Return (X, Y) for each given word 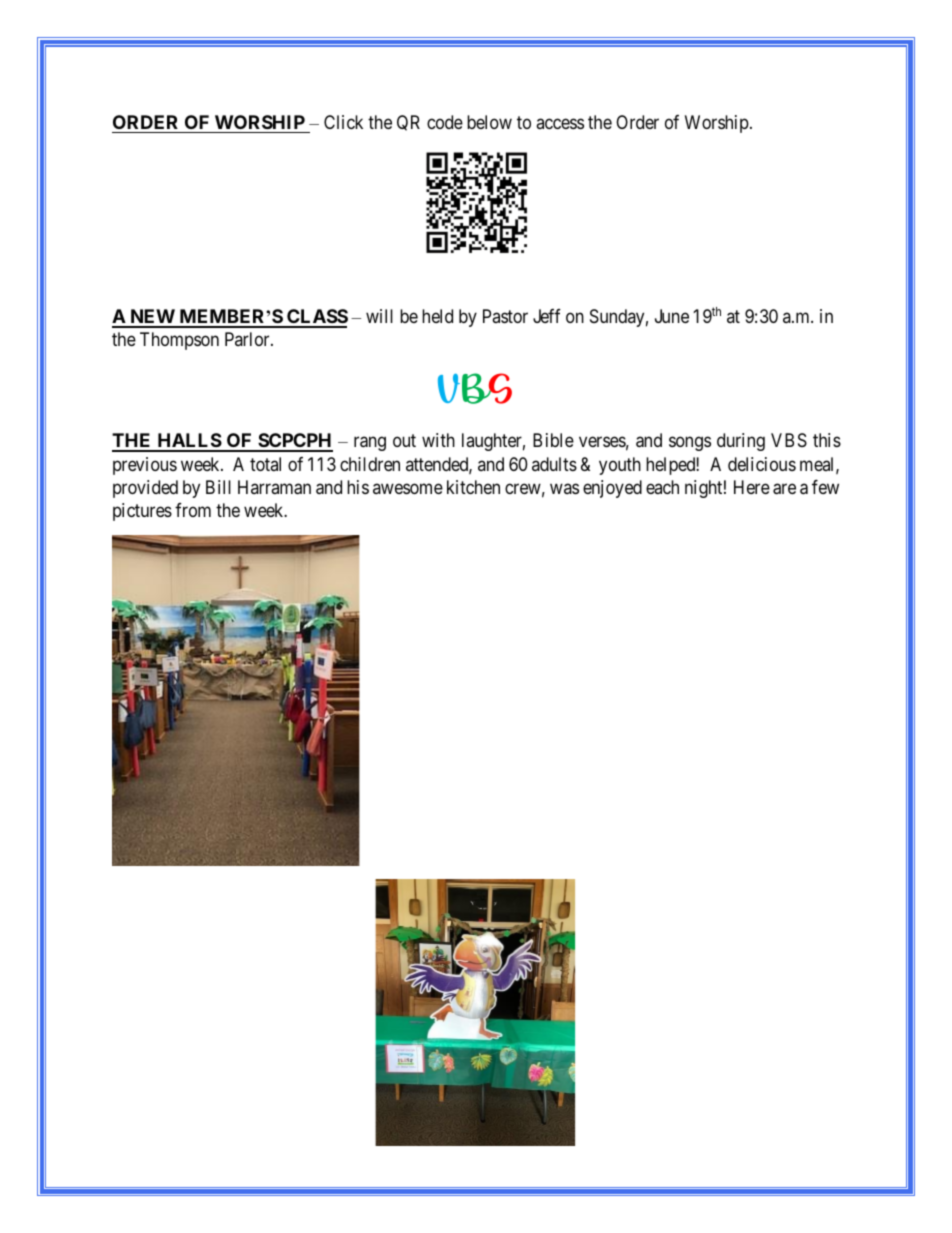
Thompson (179, 341)
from (193, 510)
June (672, 316)
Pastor (505, 316)
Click (343, 122)
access (560, 123)
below (489, 122)
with (438, 440)
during (741, 442)
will (379, 316)
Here (752, 487)
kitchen (473, 487)
